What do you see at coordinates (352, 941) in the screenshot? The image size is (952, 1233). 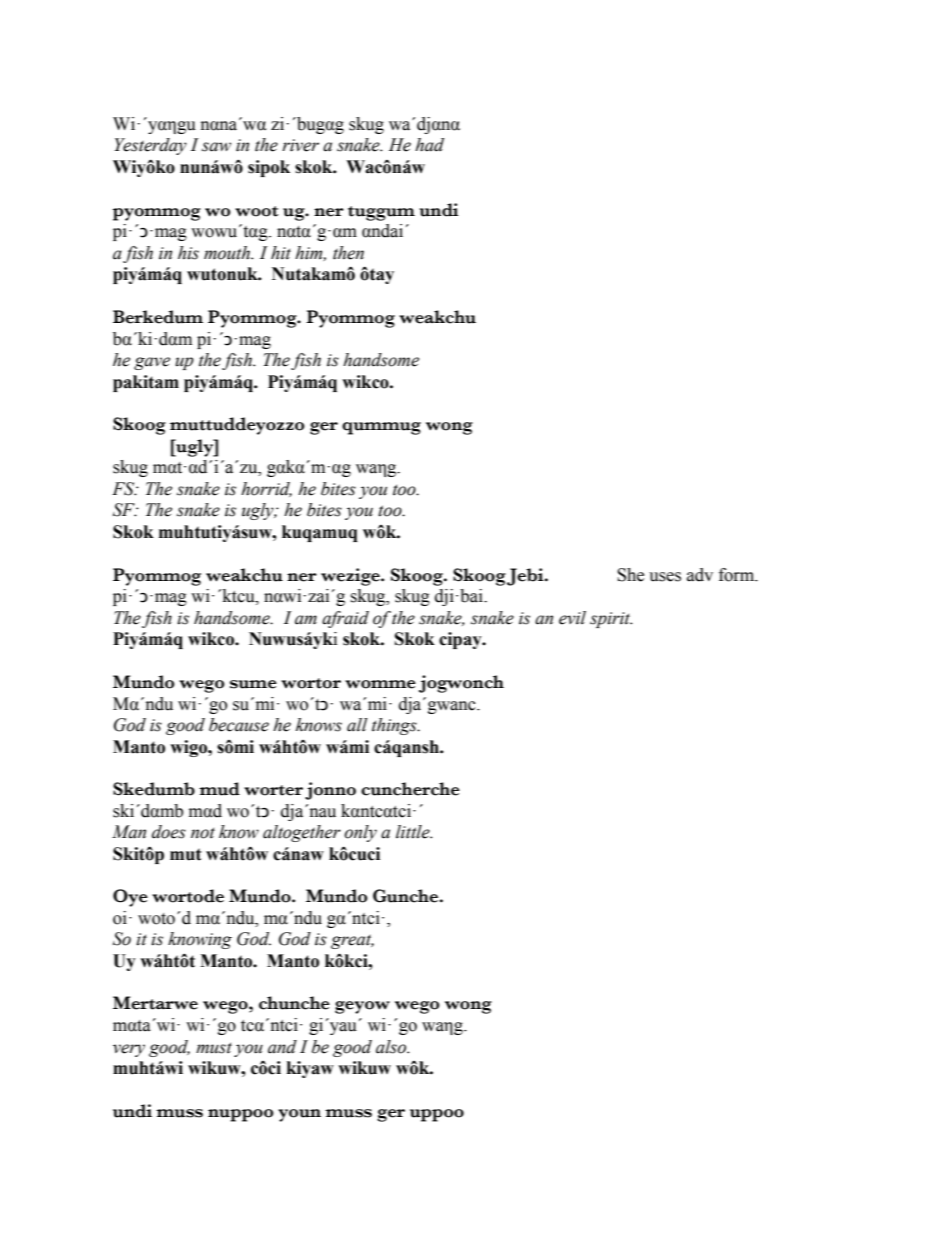 I see `great` at bounding box center [352, 941].
